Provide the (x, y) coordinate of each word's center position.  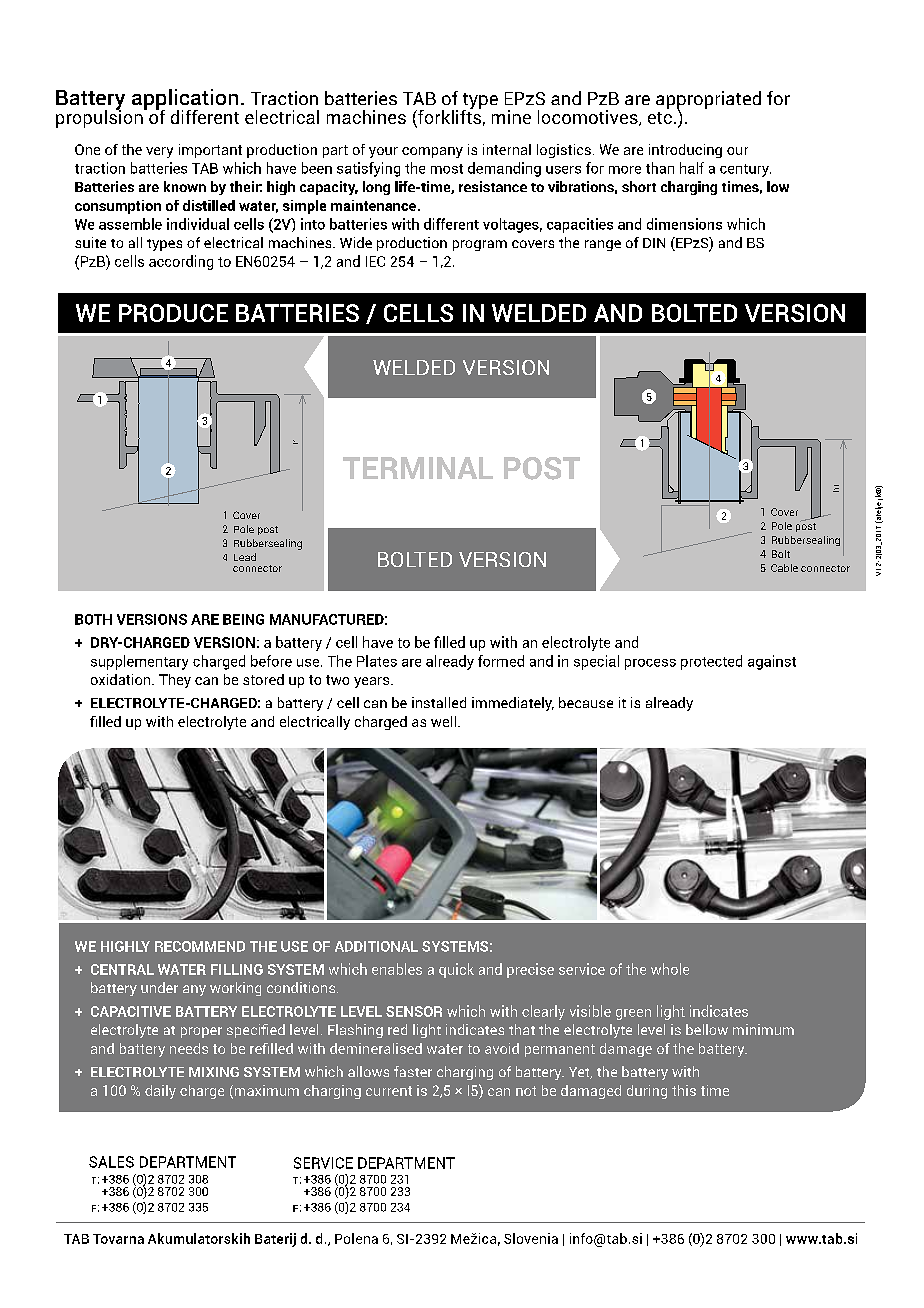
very (159, 152)
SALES (111, 1162)
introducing (685, 151)
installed (439, 702)
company (432, 152)
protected (711, 662)
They (175, 681)
